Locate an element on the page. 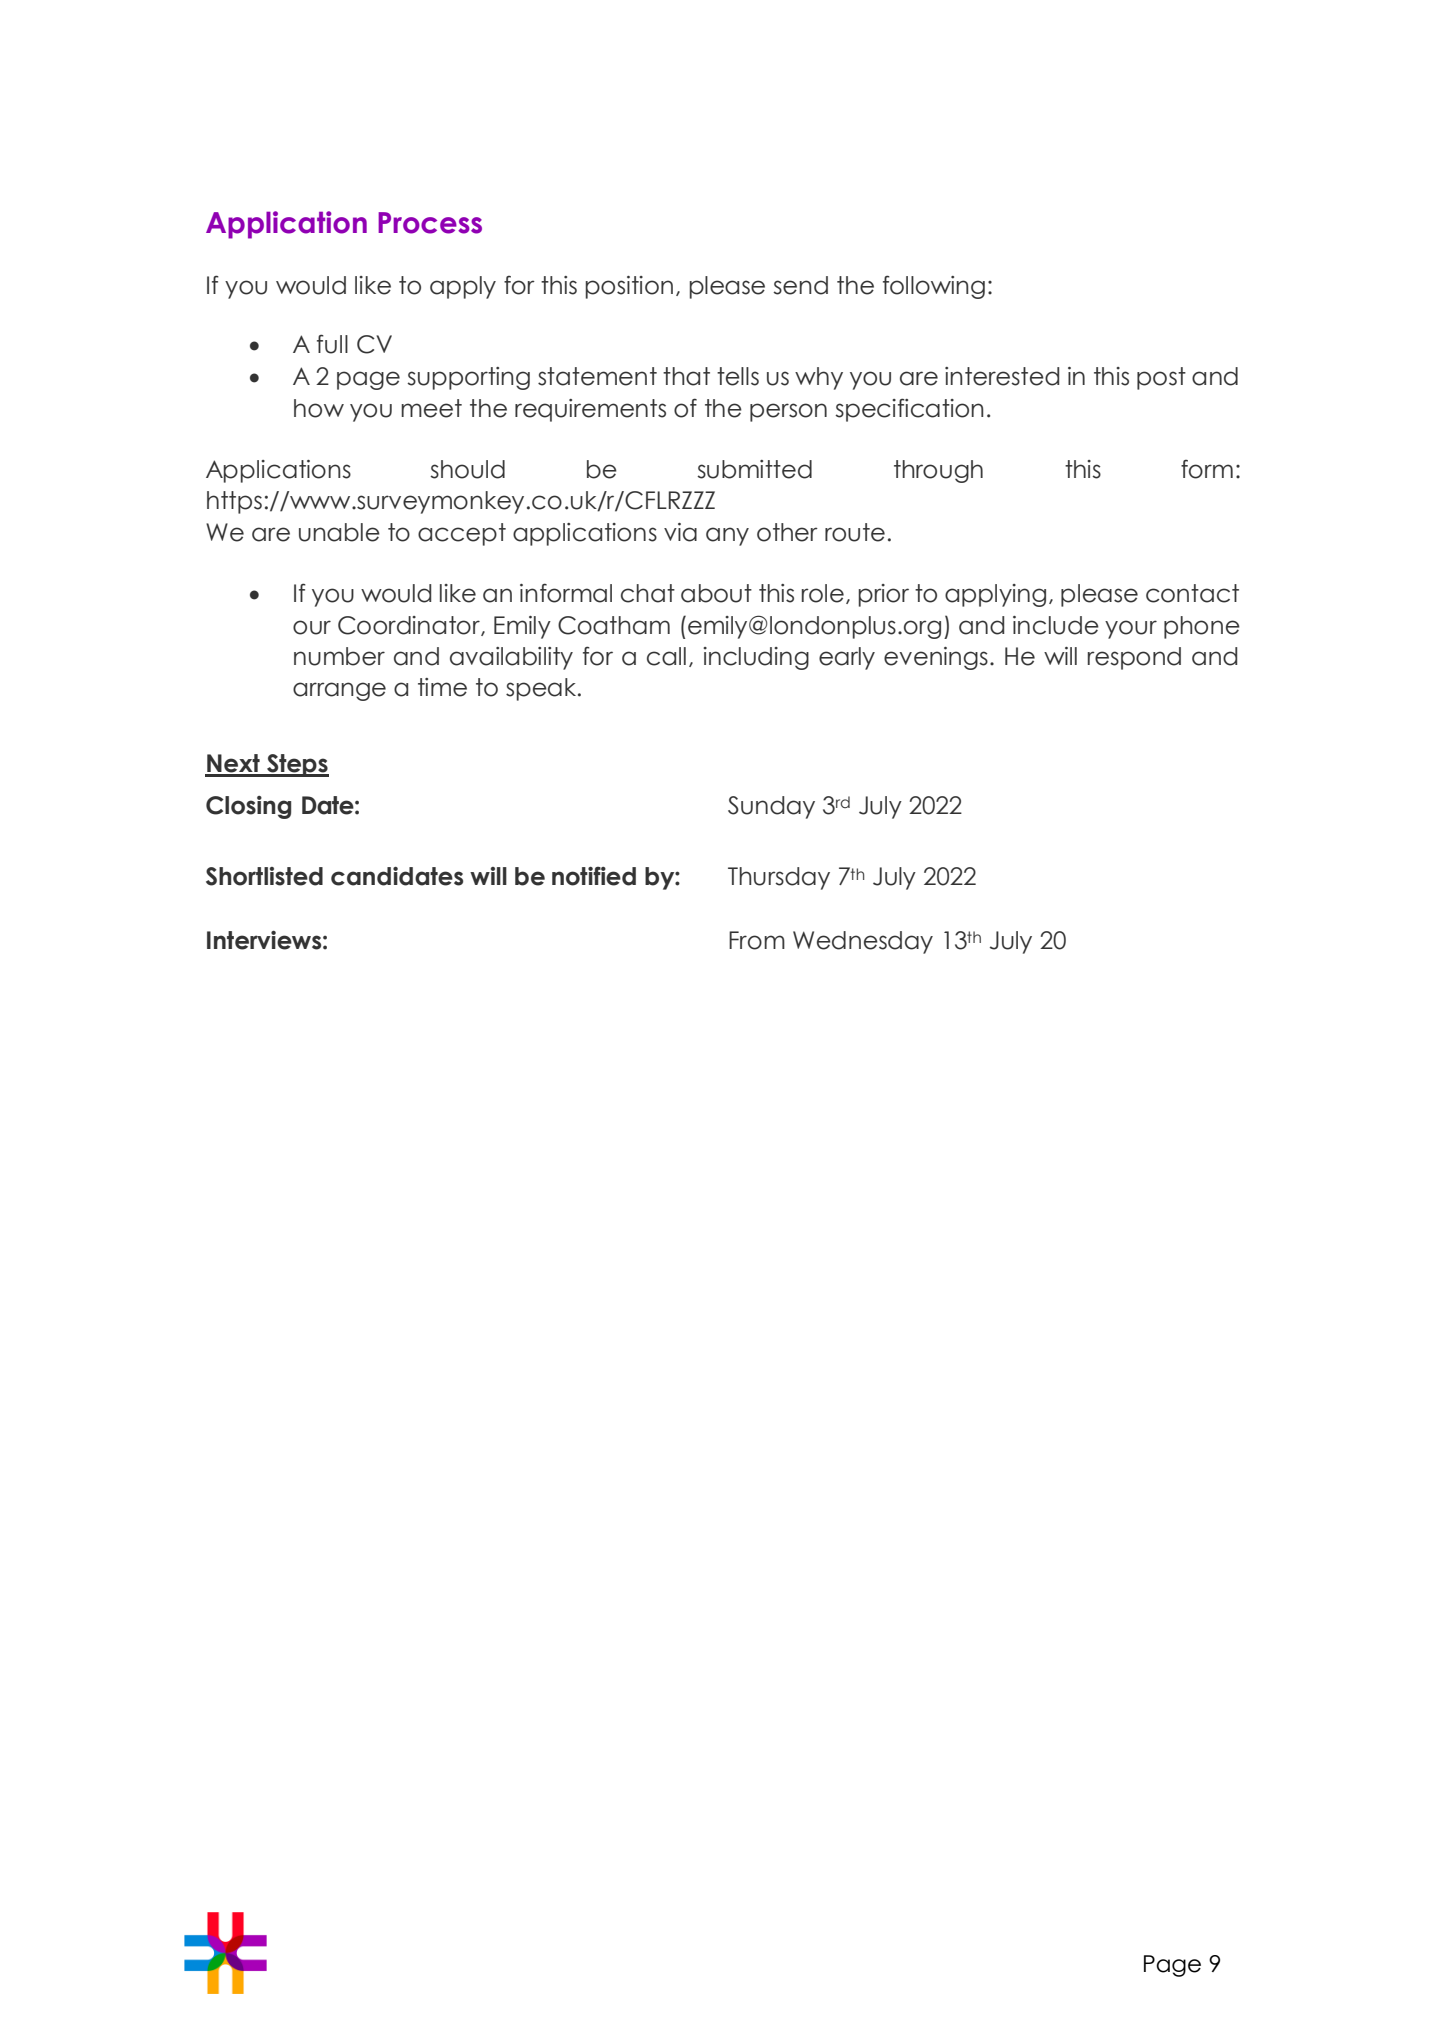  Process is located at coordinates (430, 223).
